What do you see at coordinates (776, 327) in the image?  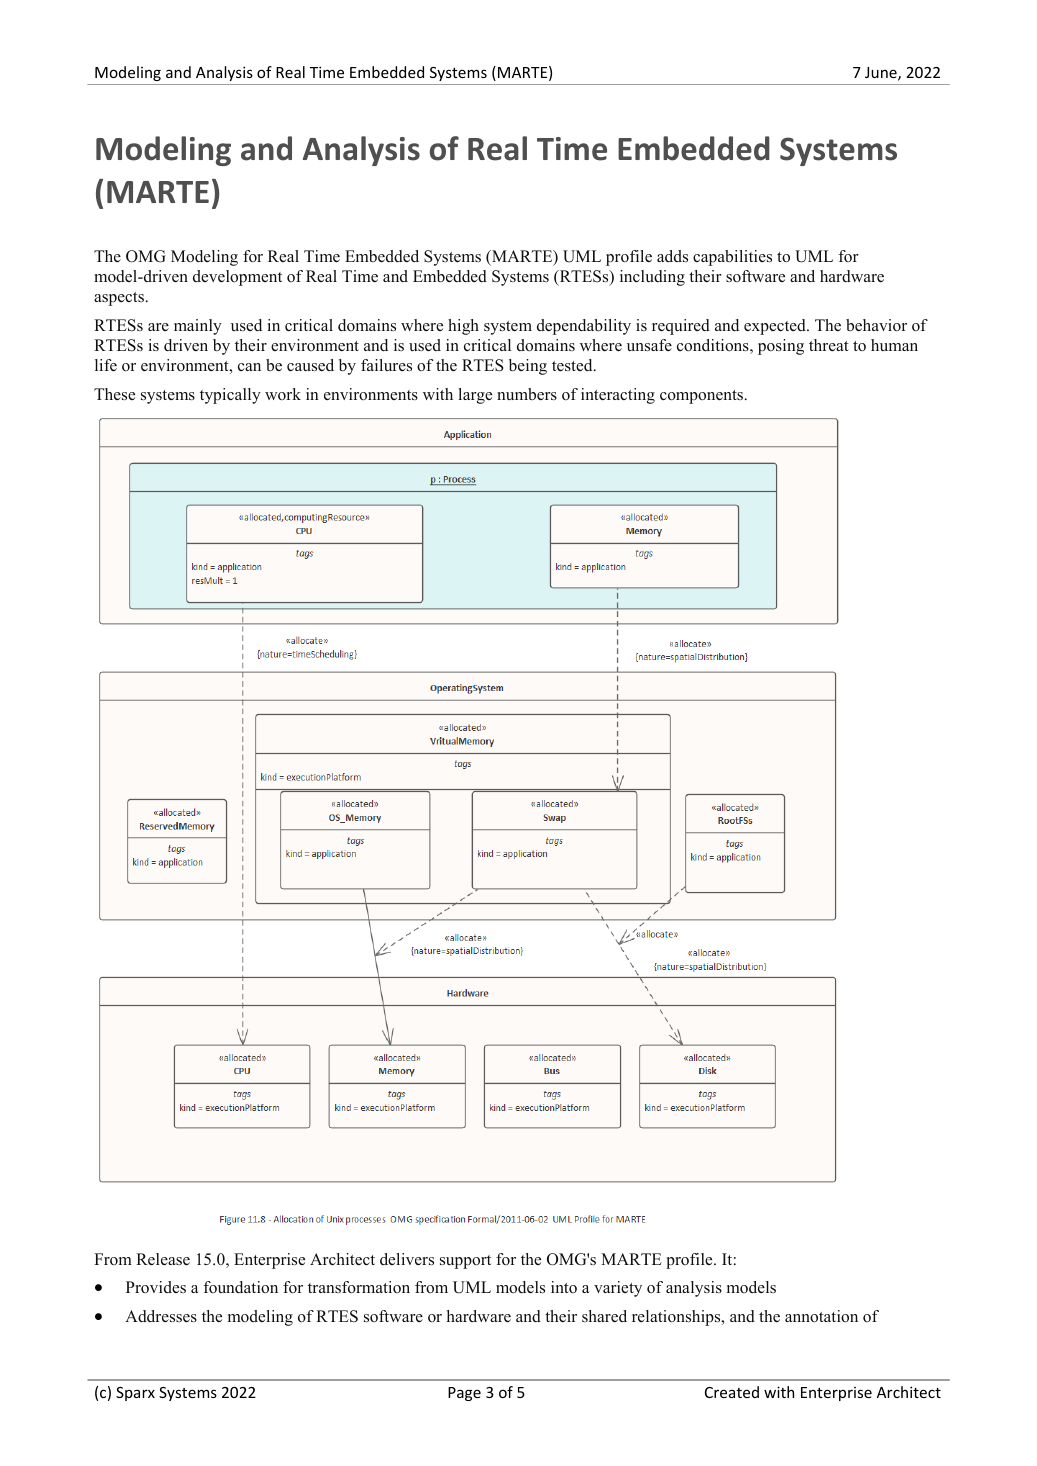 I see `expected` at bounding box center [776, 327].
